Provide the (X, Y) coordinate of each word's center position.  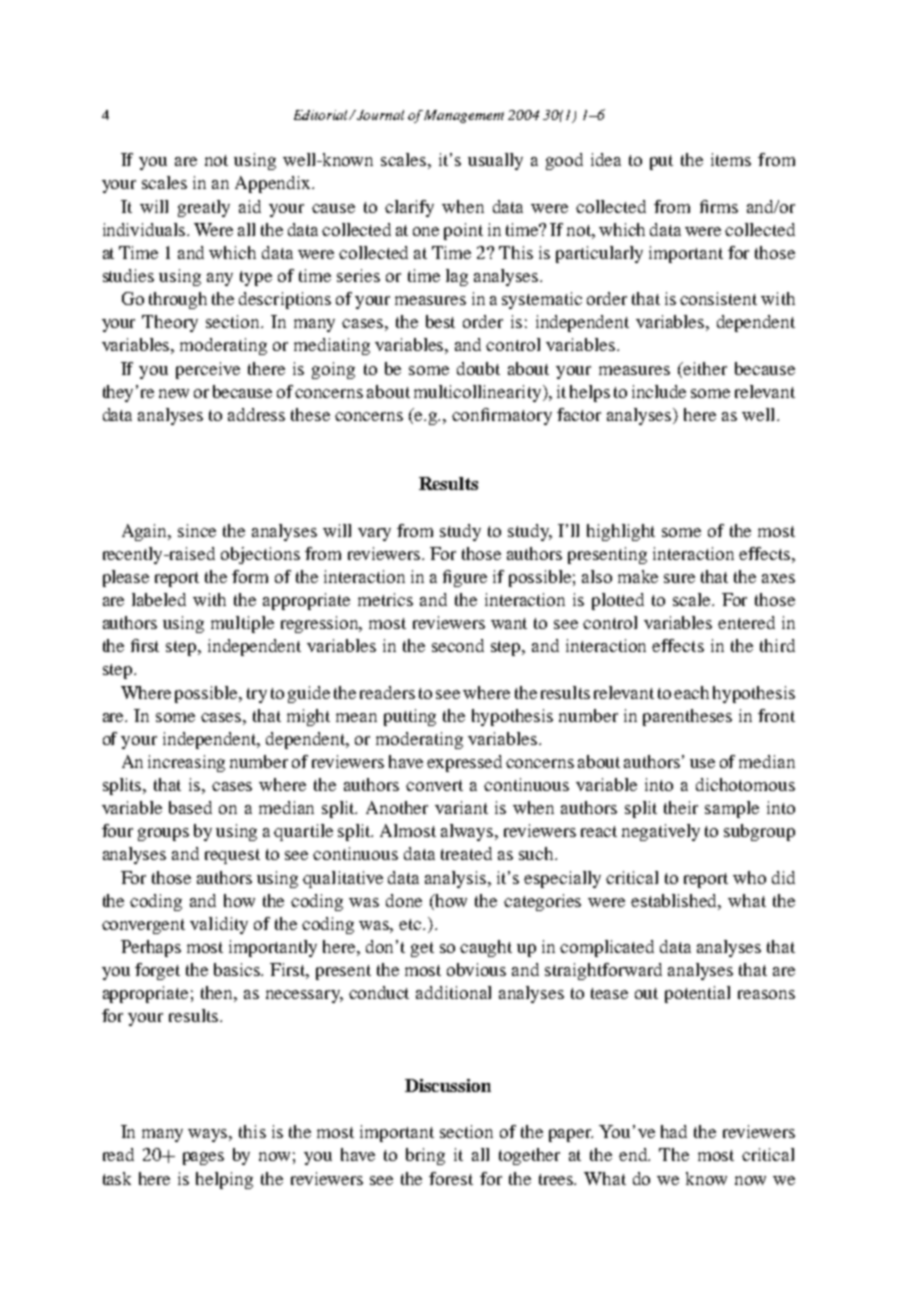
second (458, 645)
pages (203, 1158)
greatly (204, 208)
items (731, 159)
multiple (242, 624)
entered (746, 622)
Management (464, 116)
